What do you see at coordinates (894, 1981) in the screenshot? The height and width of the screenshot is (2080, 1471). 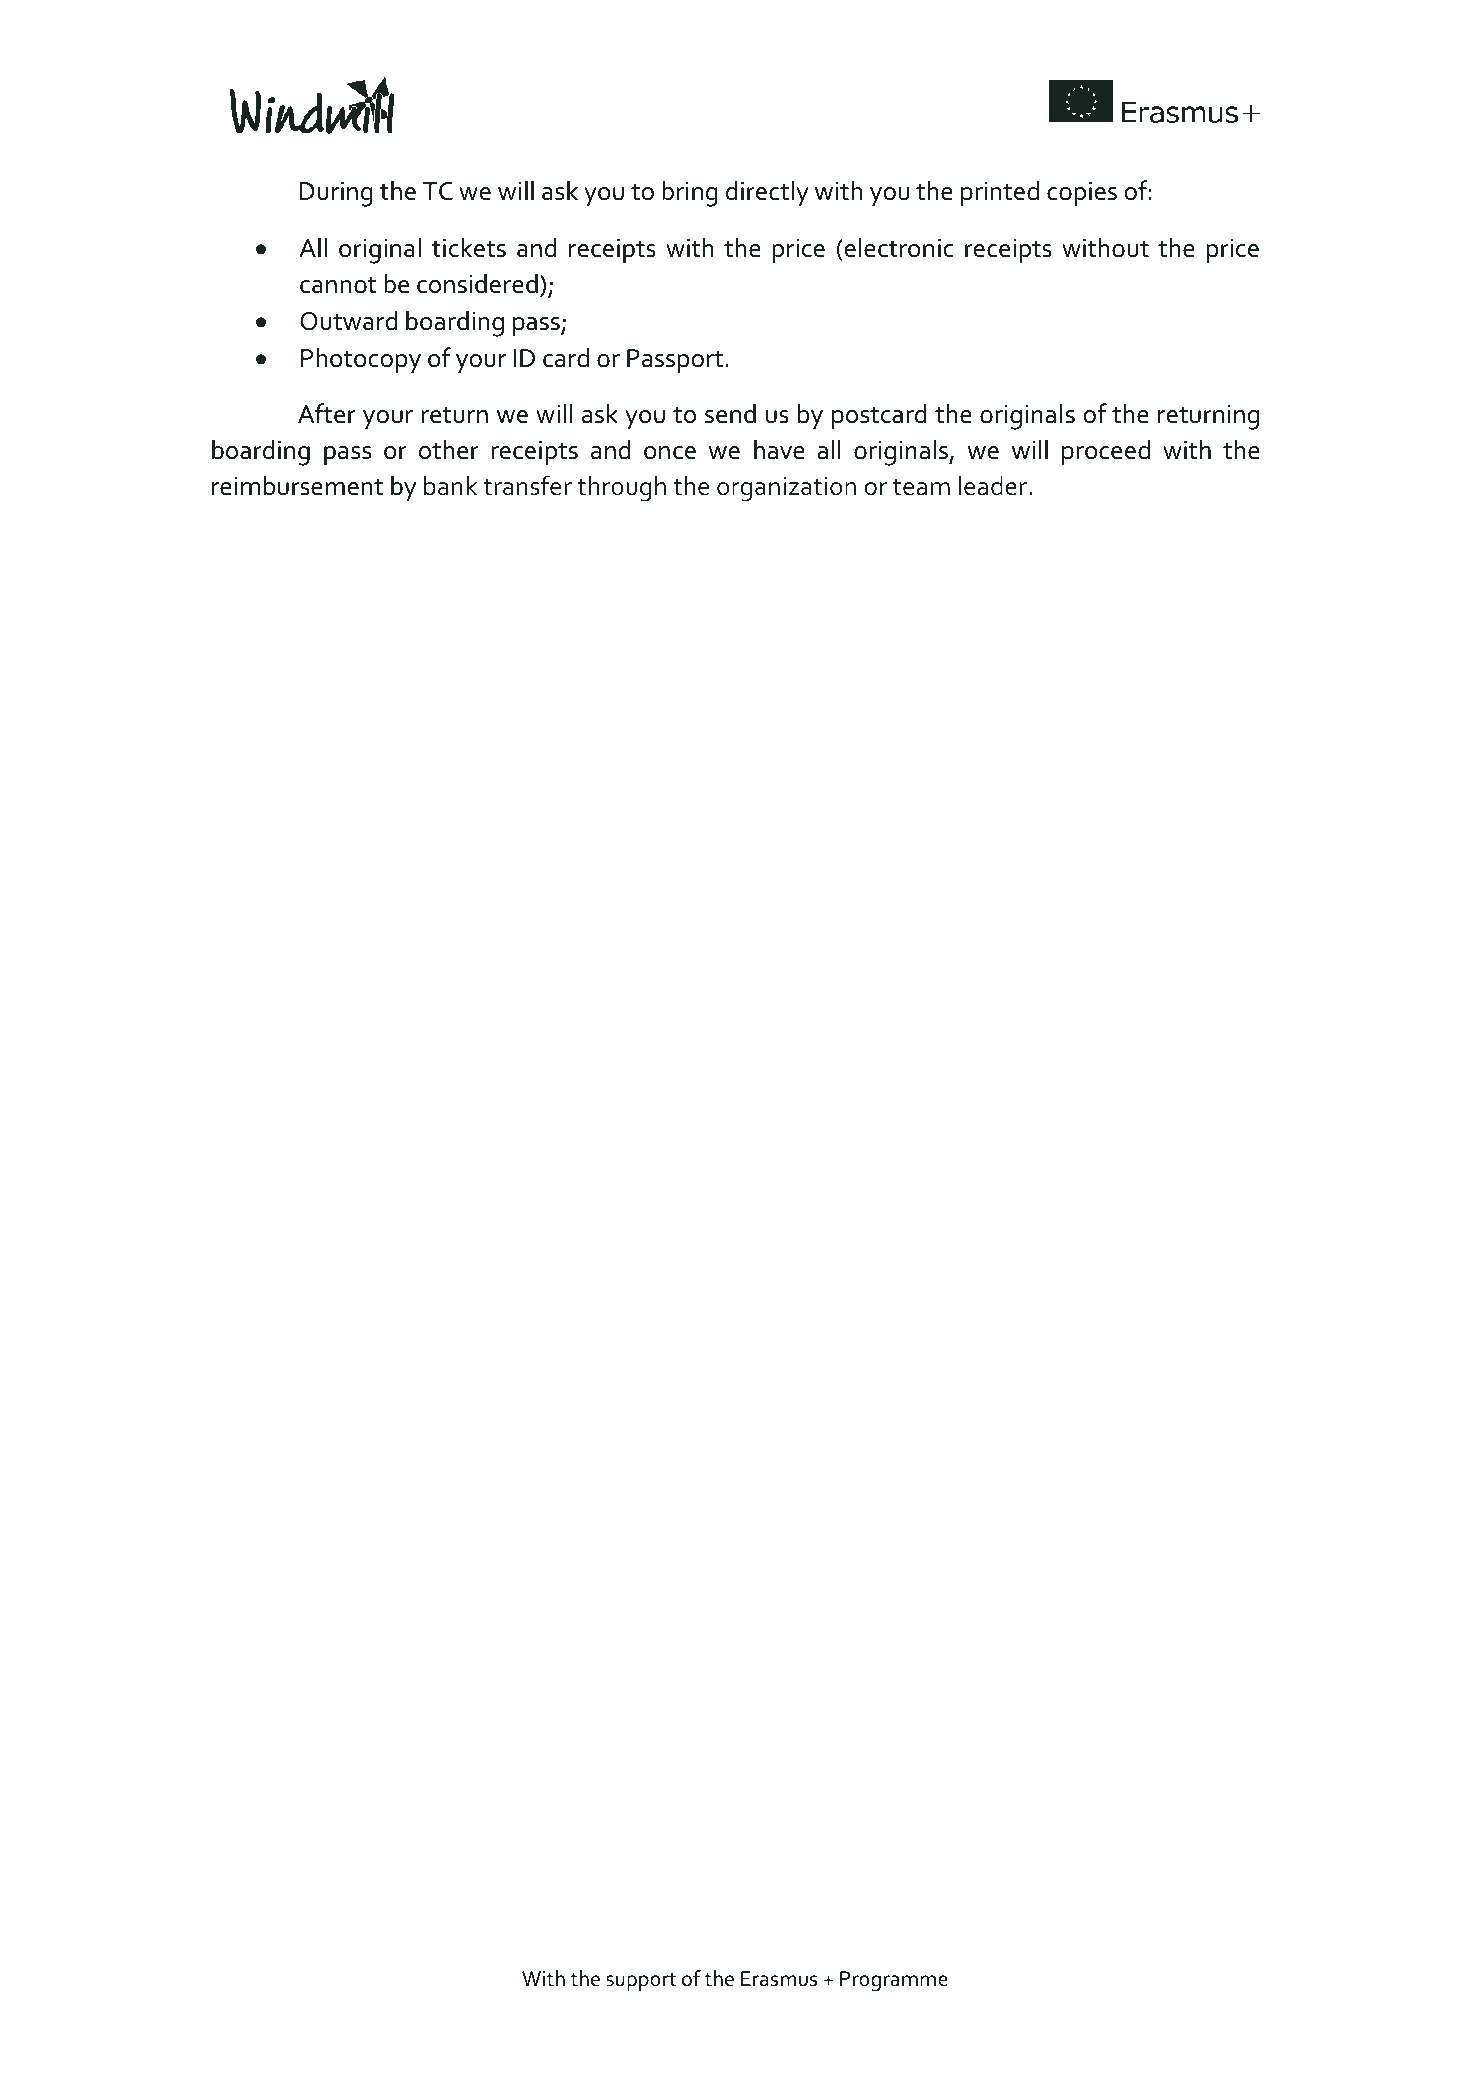 I see `Programme` at bounding box center [894, 1981].
